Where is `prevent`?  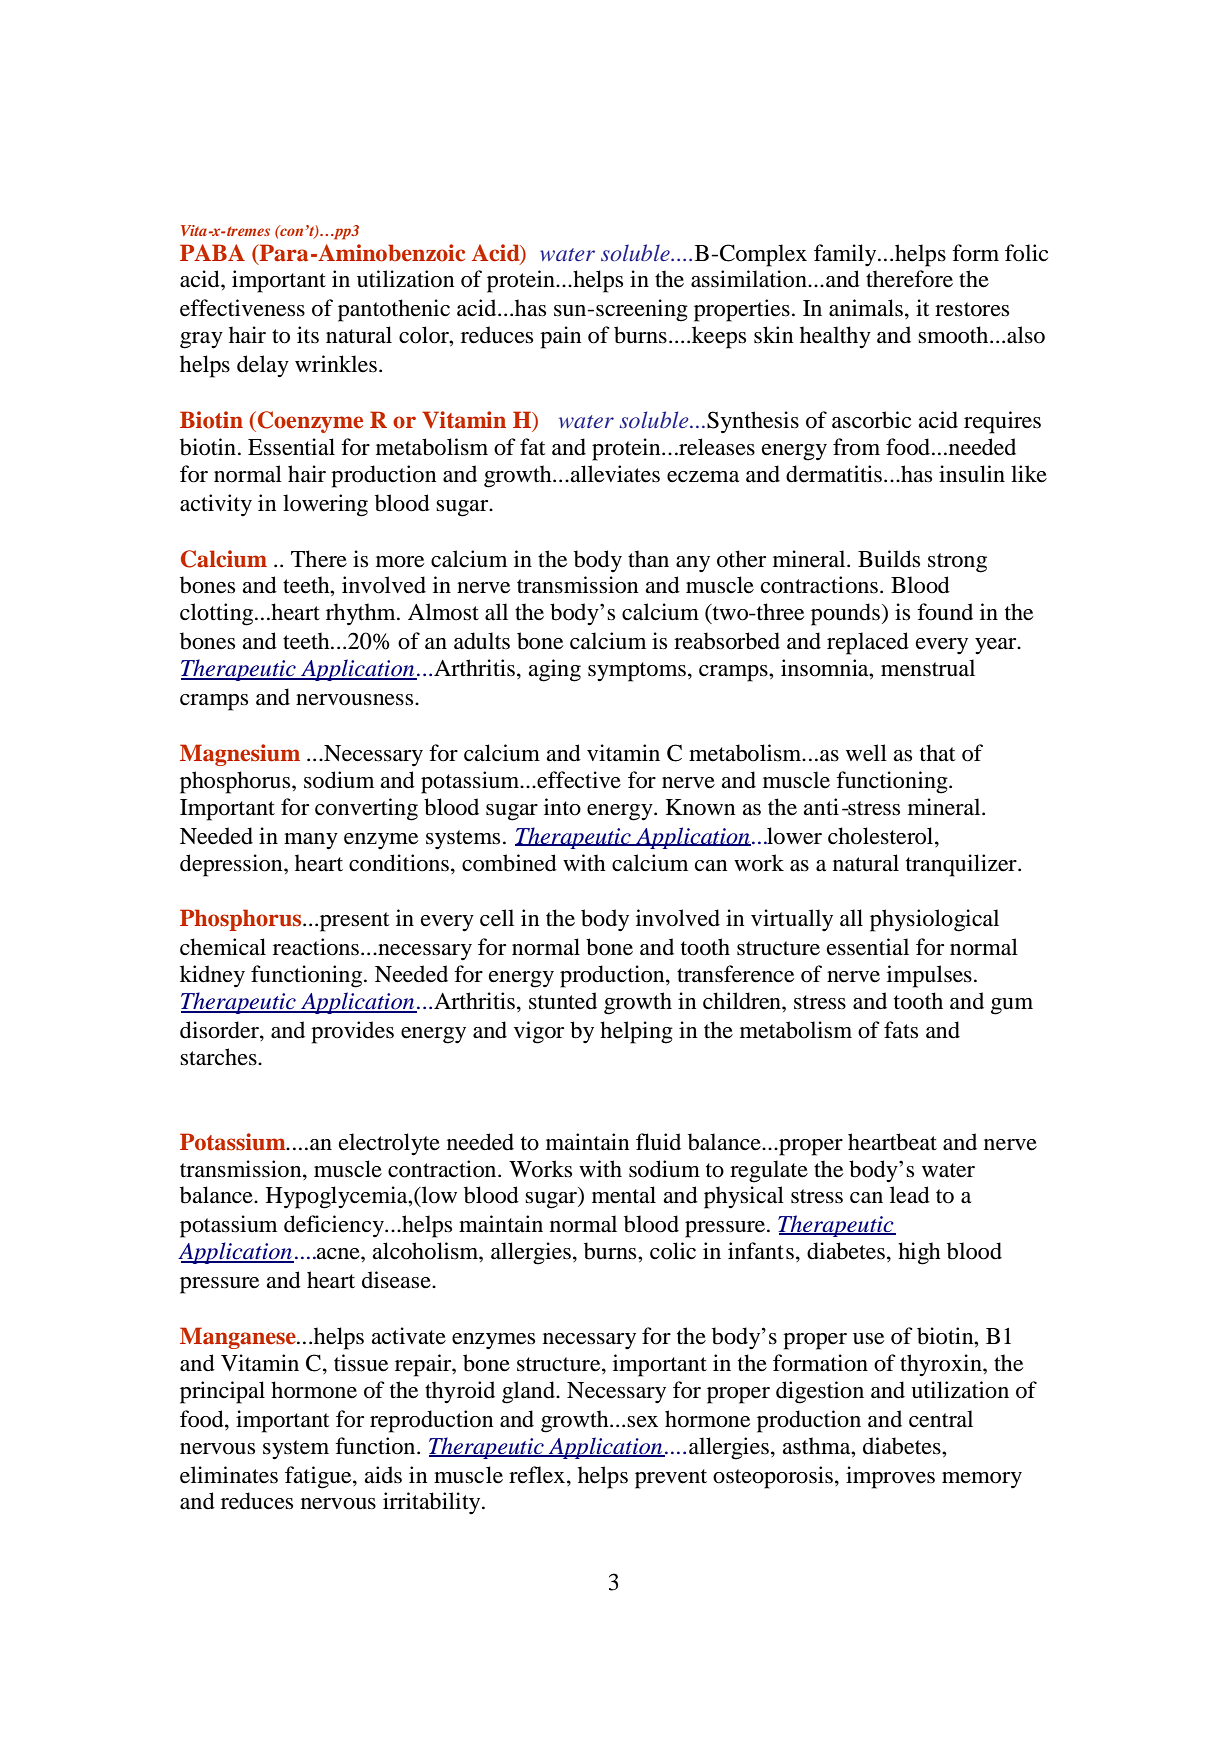 prevent is located at coordinates (671, 1479).
